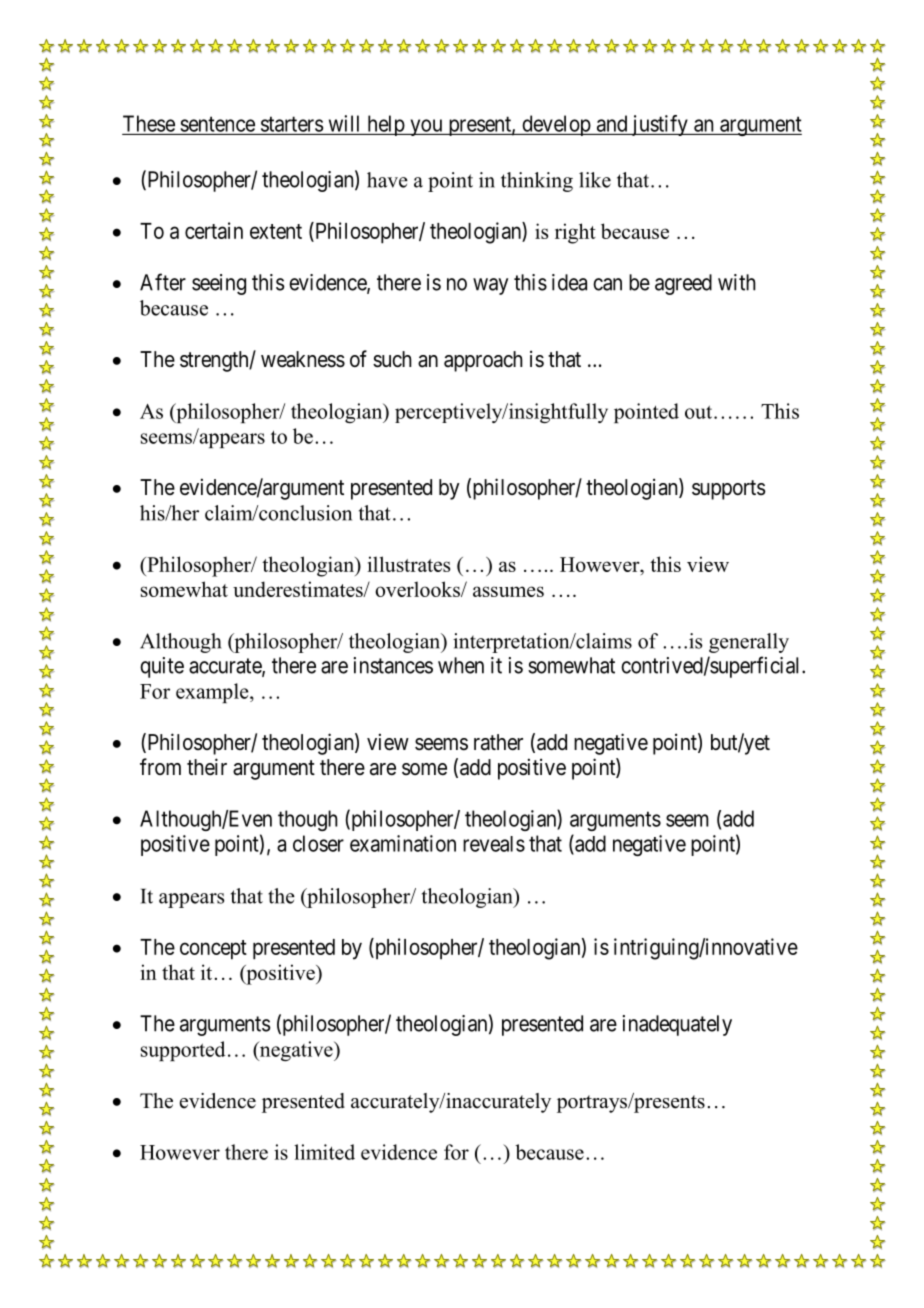  I want to click on supported, so click(183, 1051).
